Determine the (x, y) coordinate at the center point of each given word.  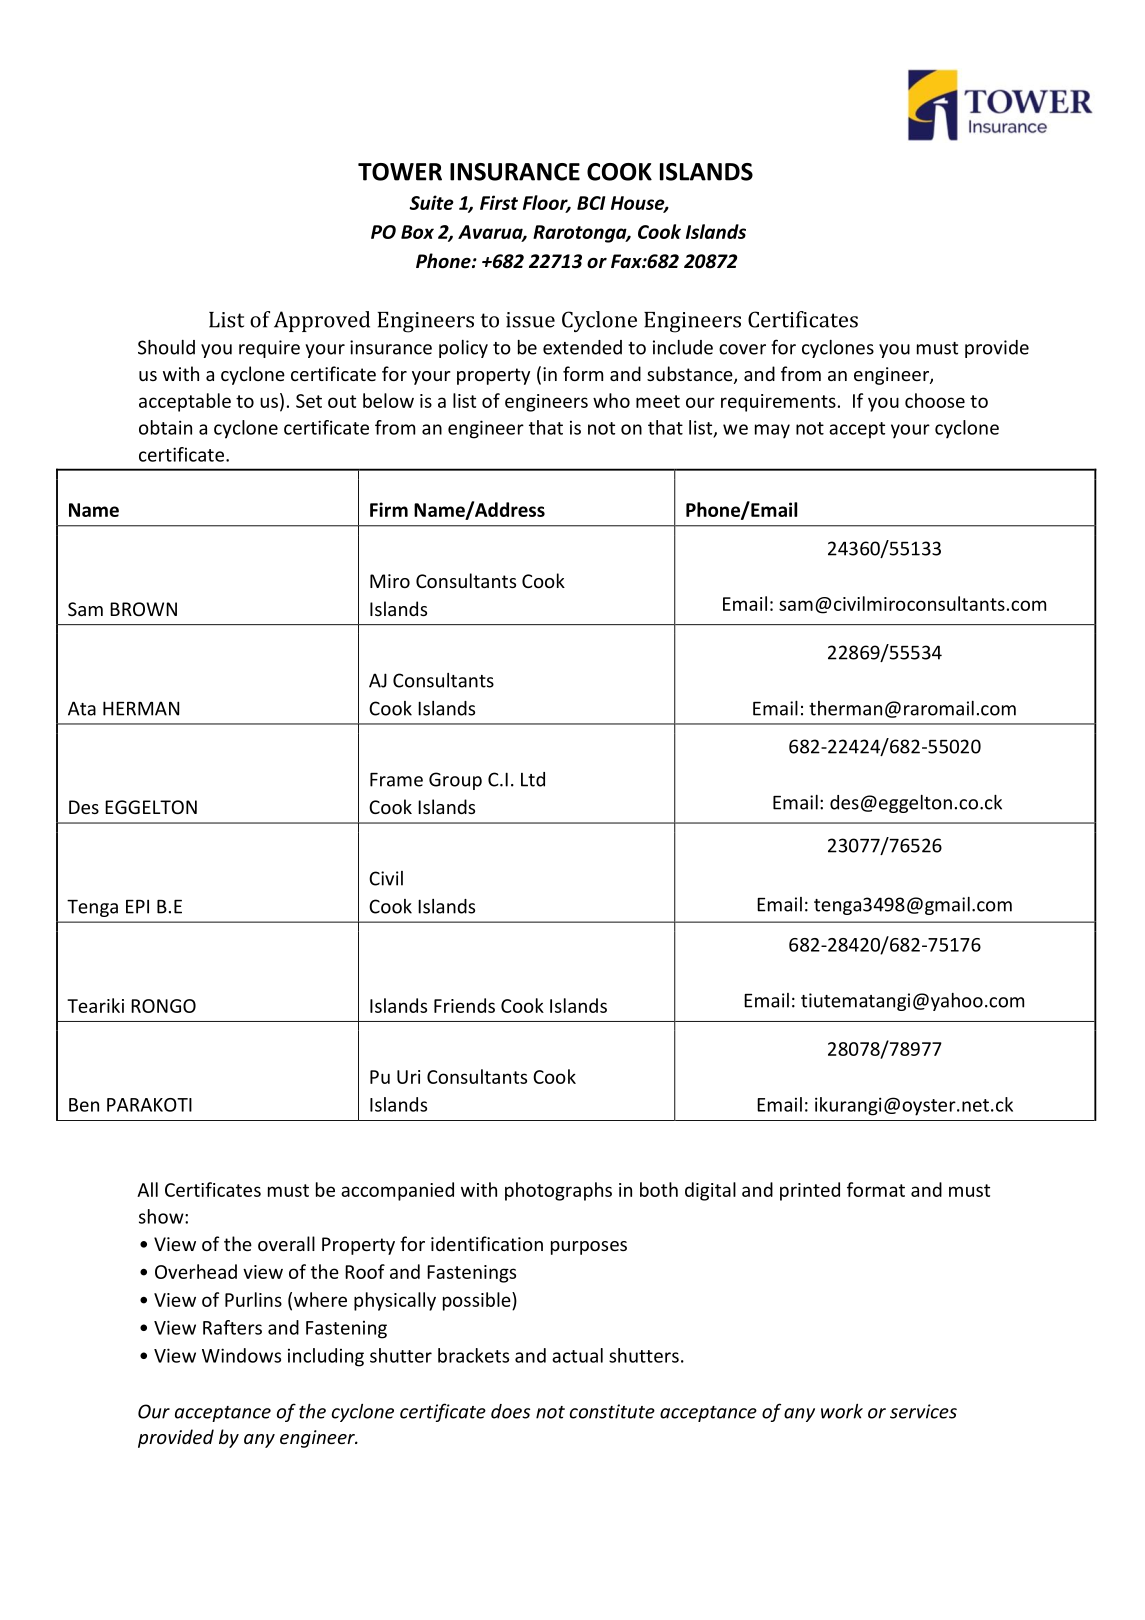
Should (166, 347)
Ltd (533, 779)
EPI (137, 906)
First (499, 202)
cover (742, 349)
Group (455, 781)
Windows (241, 1355)
